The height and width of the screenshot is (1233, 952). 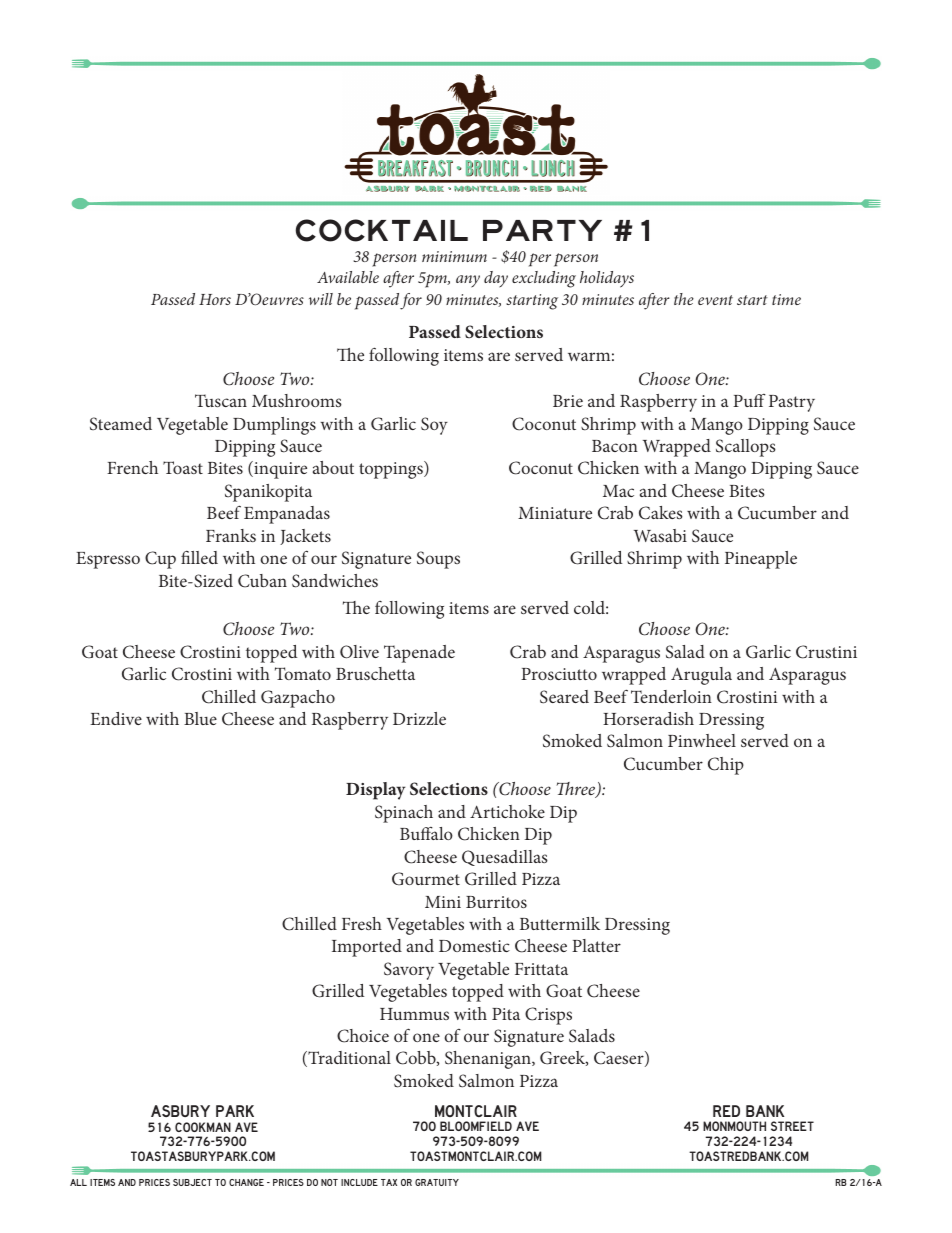 I want to click on Seared, so click(x=564, y=697).
